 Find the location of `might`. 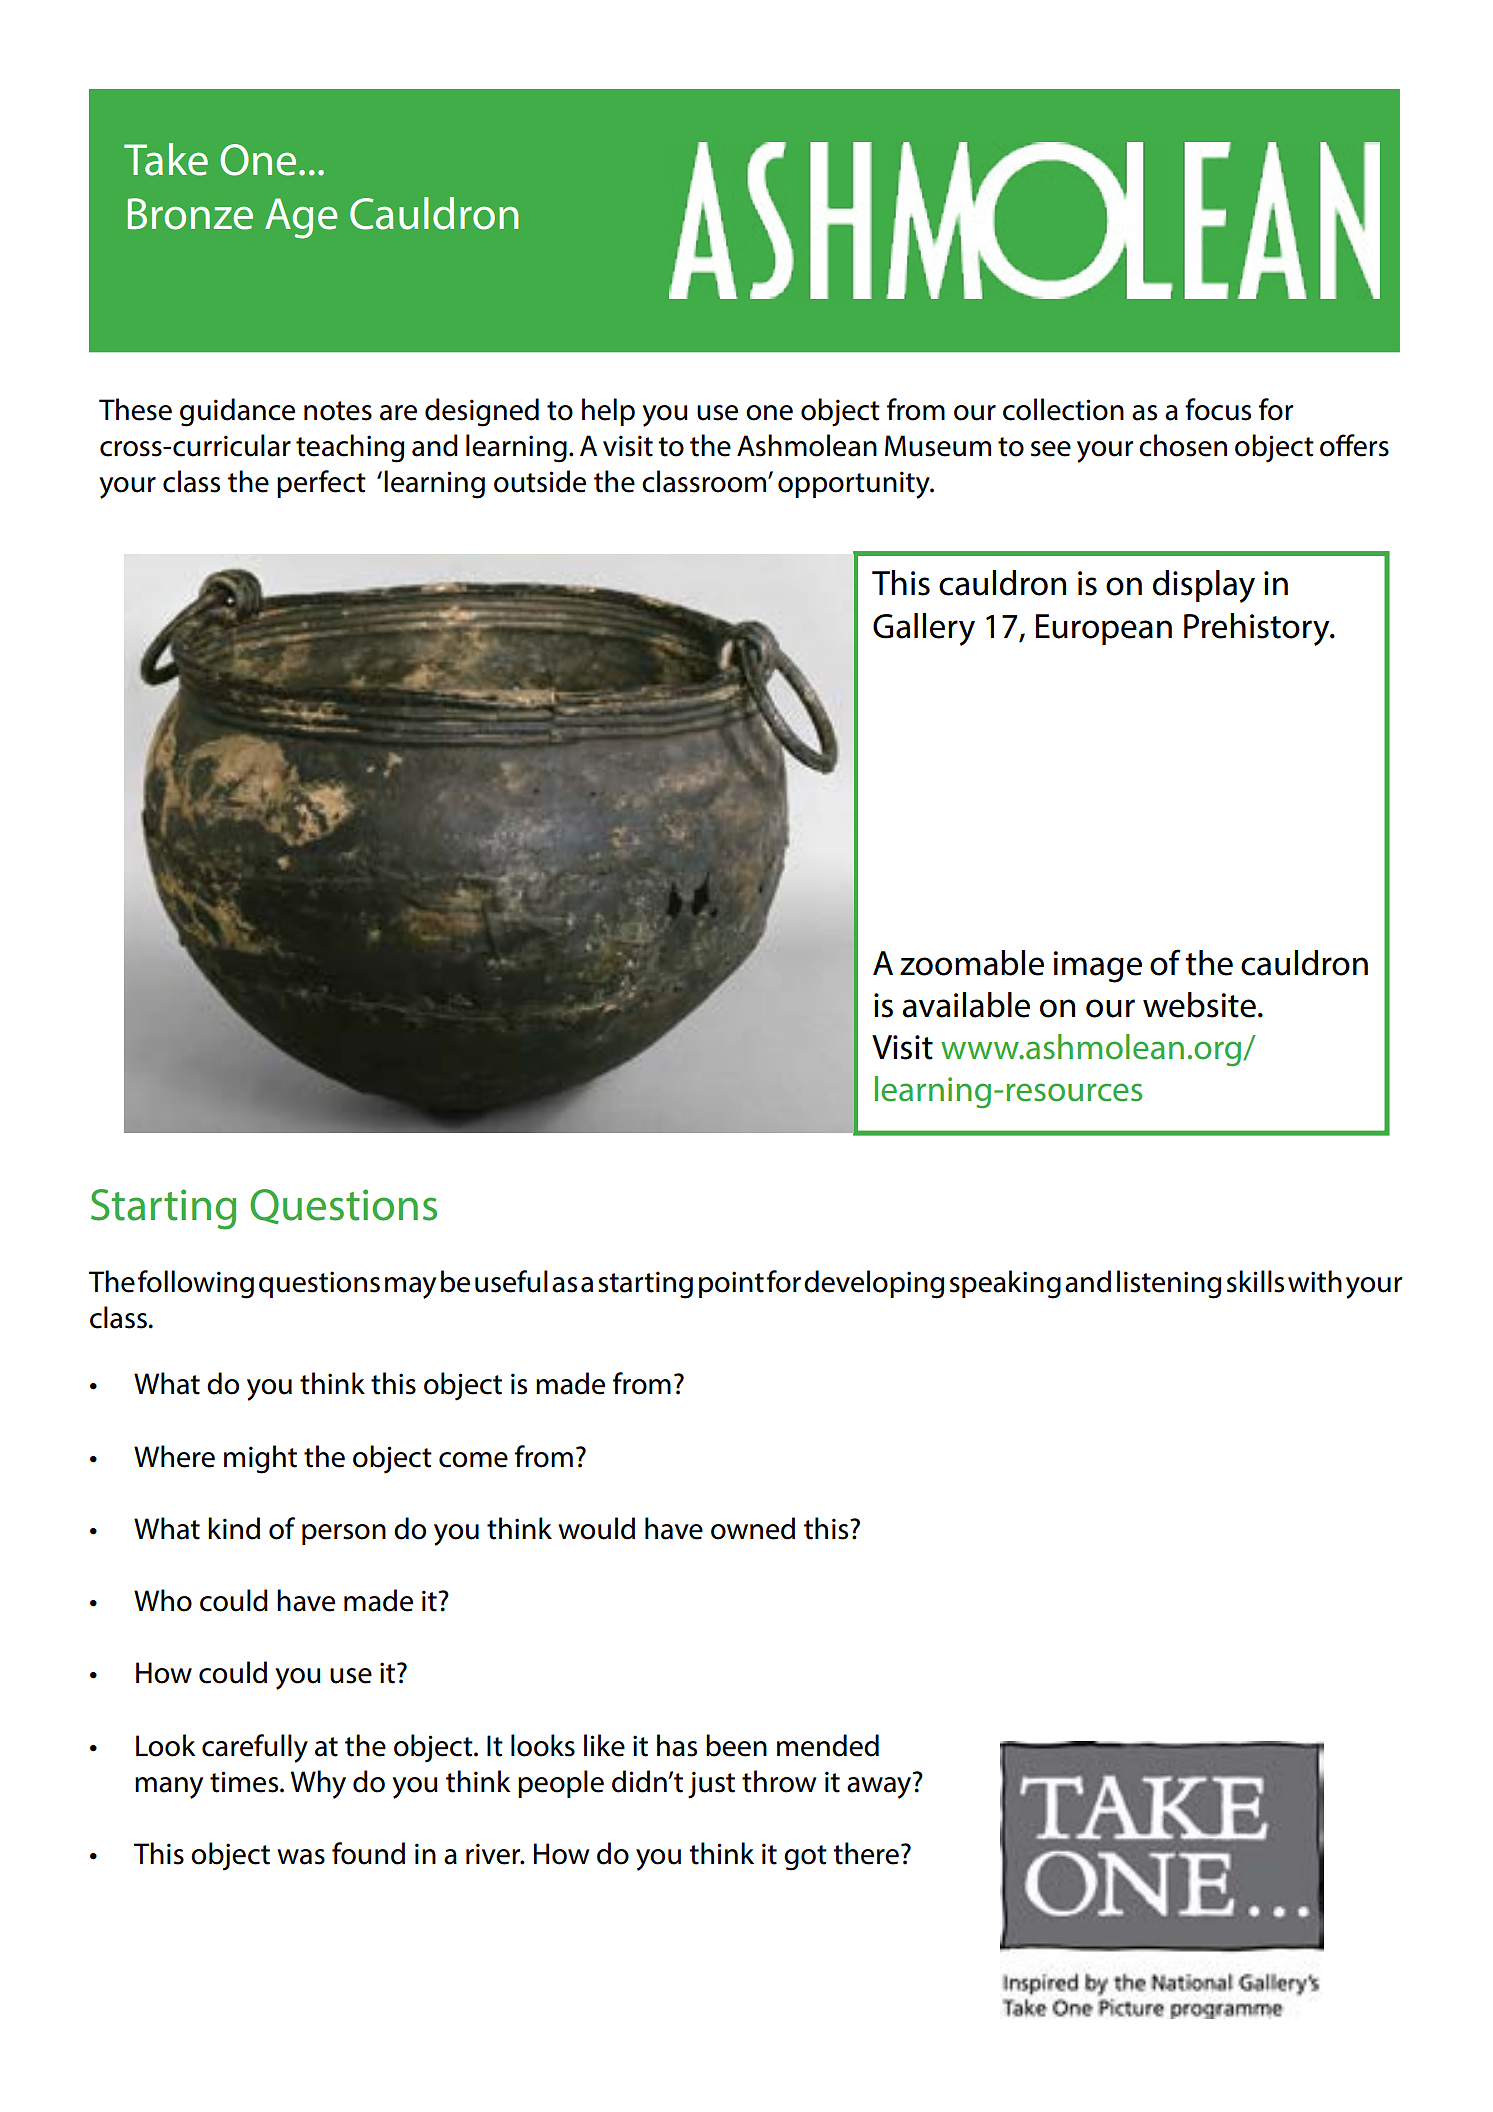

might is located at coordinates (260, 1459).
